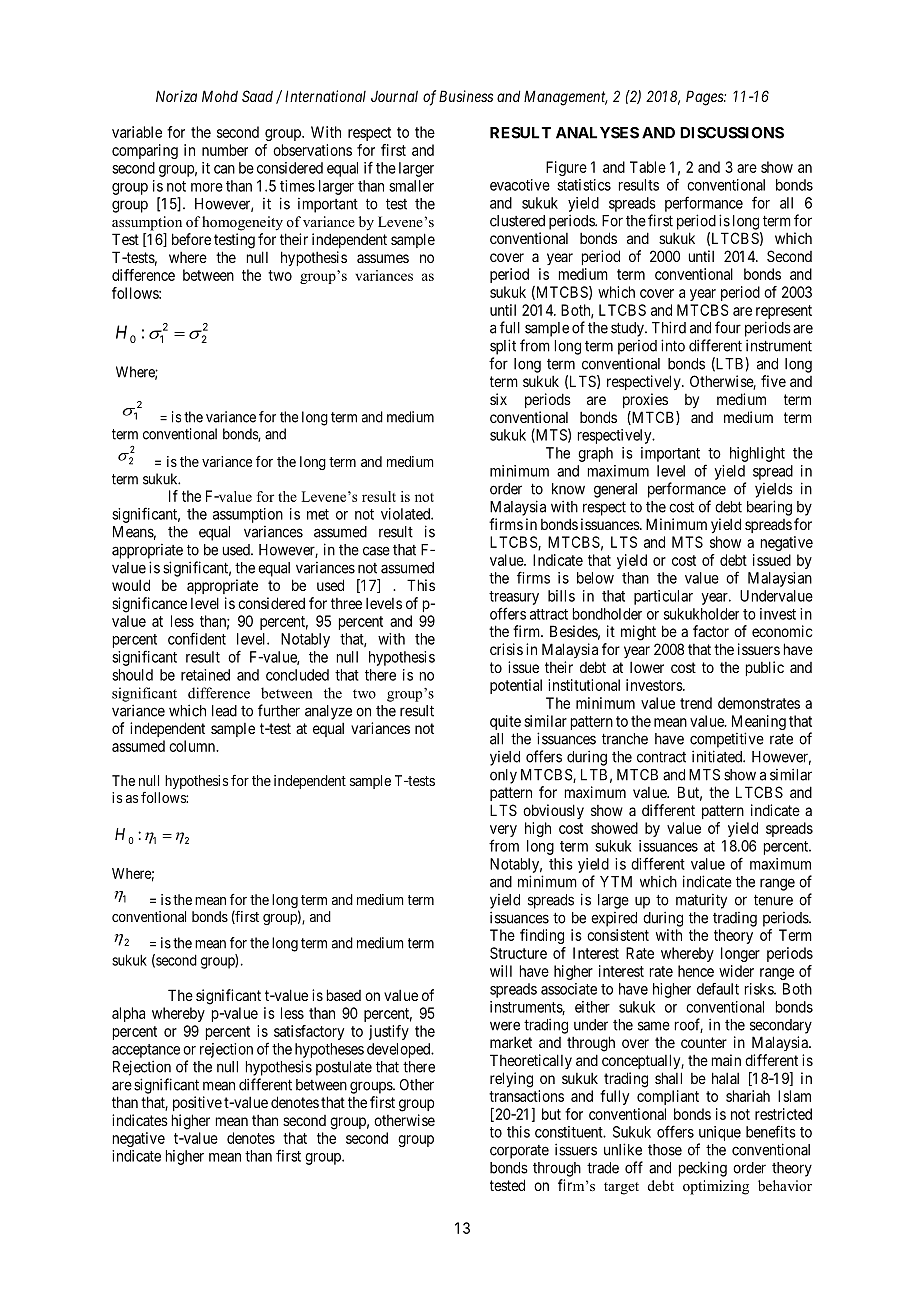  What do you see at coordinates (466, 96) in the screenshot?
I see `Business` at bounding box center [466, 96].
